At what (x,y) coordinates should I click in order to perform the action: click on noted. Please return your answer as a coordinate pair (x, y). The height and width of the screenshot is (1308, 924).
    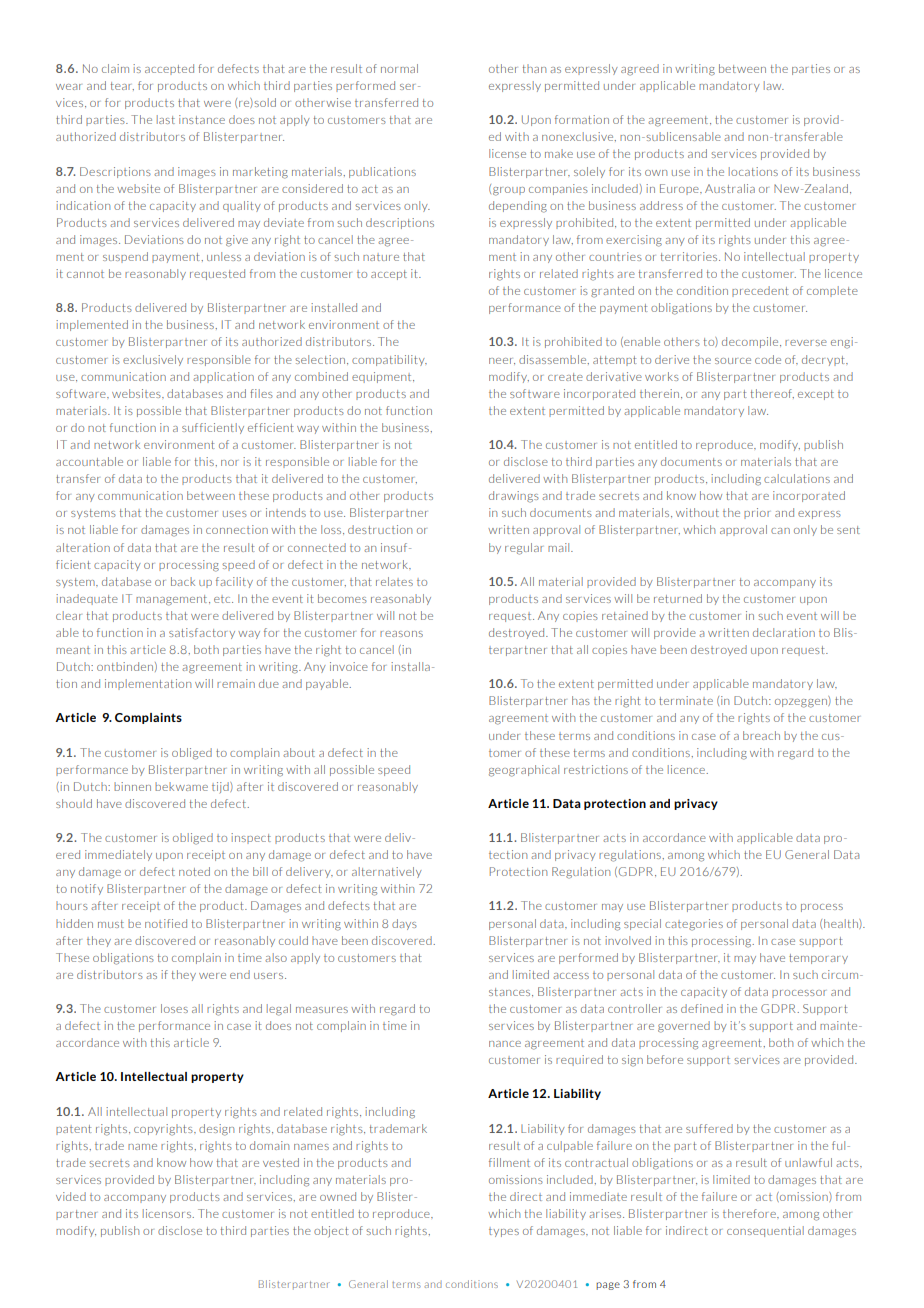
    Looking at the image, I should click on (194, 871).
